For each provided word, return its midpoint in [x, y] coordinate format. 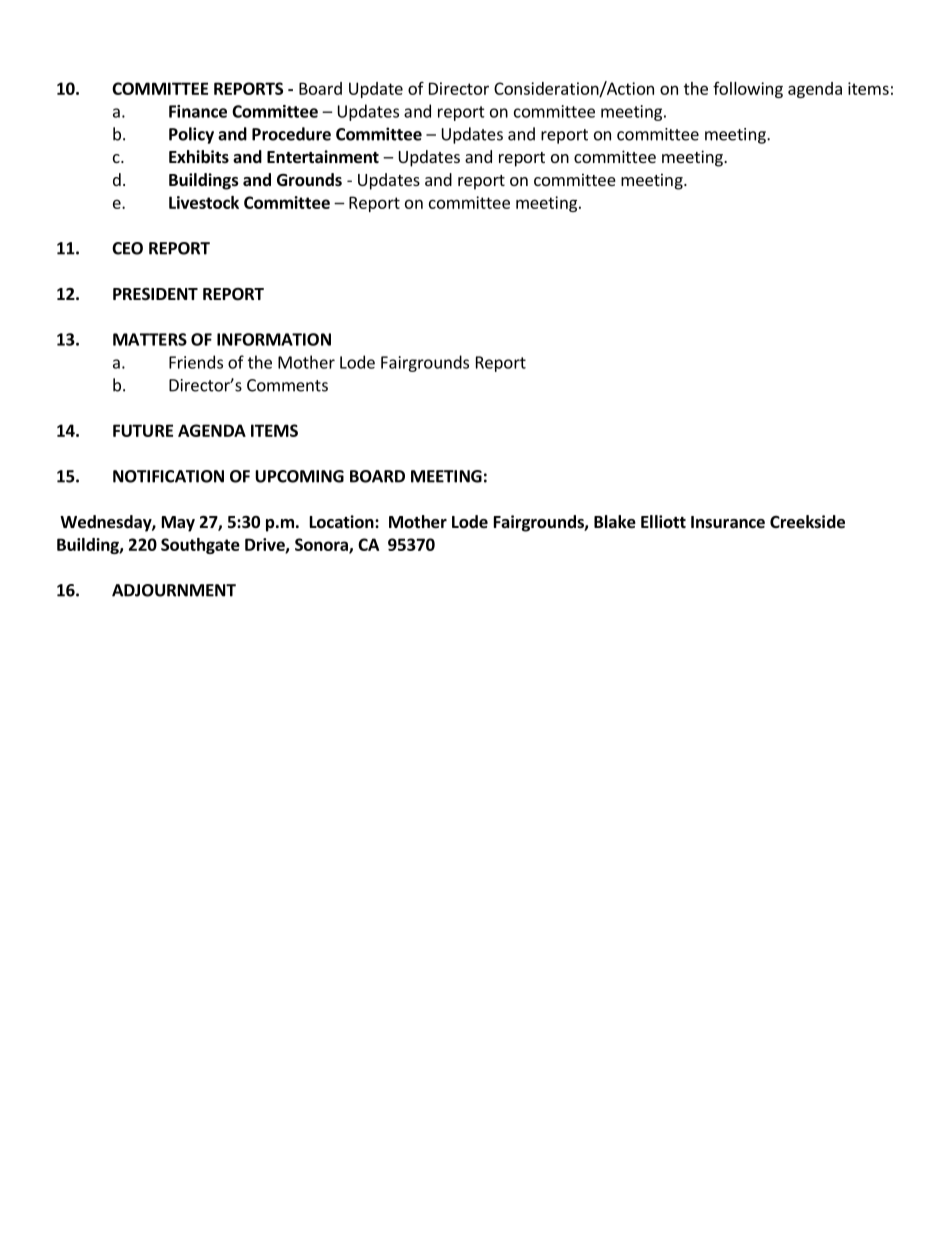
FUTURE [143, 430]
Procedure [291, 134]
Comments [287, 385]
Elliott [663, 521]
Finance [198, 111]
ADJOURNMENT [174, 590]
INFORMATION [274, 339]
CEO [127, 248]
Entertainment [323, 157]
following [748, 90]
